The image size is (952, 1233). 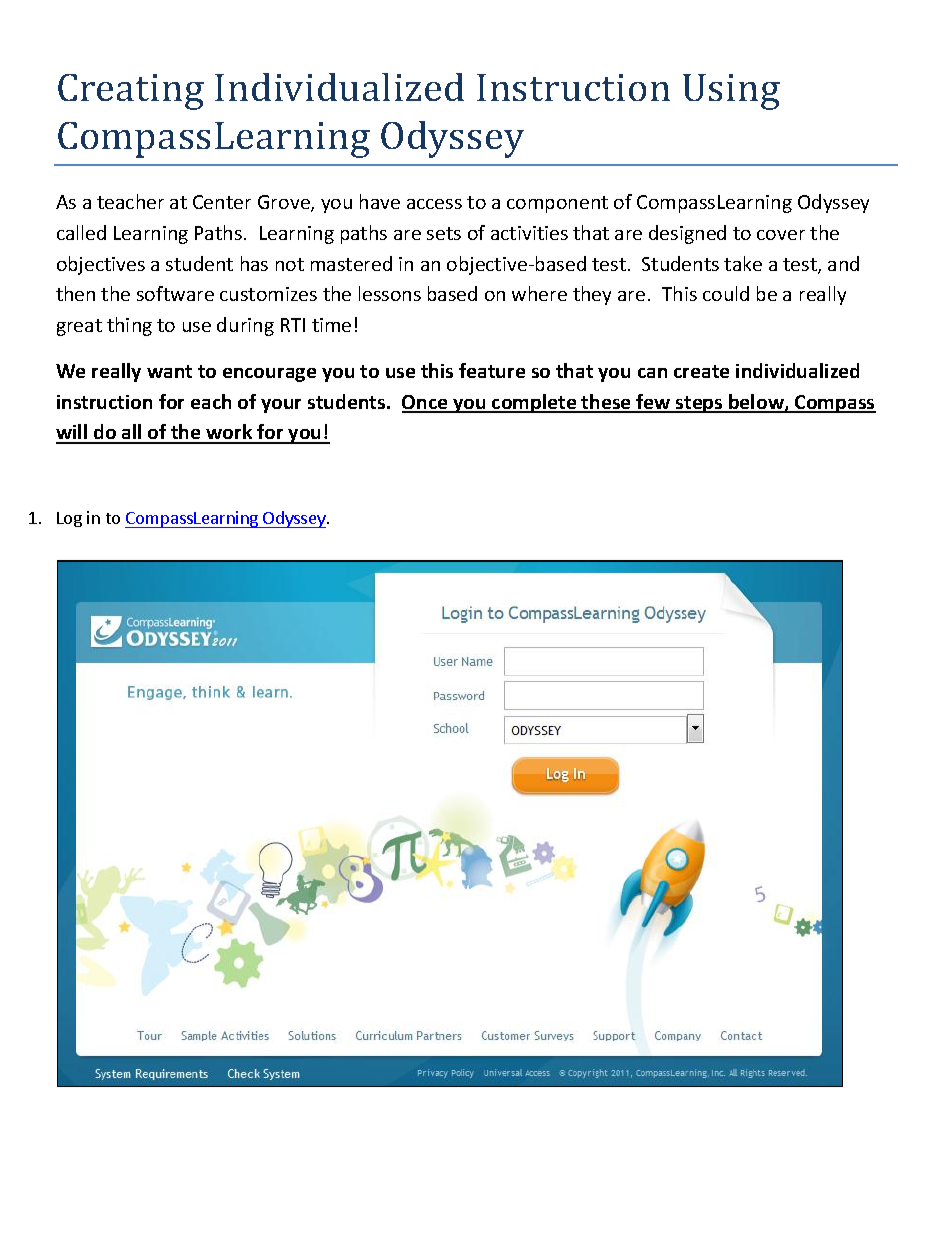 I want to click on work, so click(x=230, y=433).
